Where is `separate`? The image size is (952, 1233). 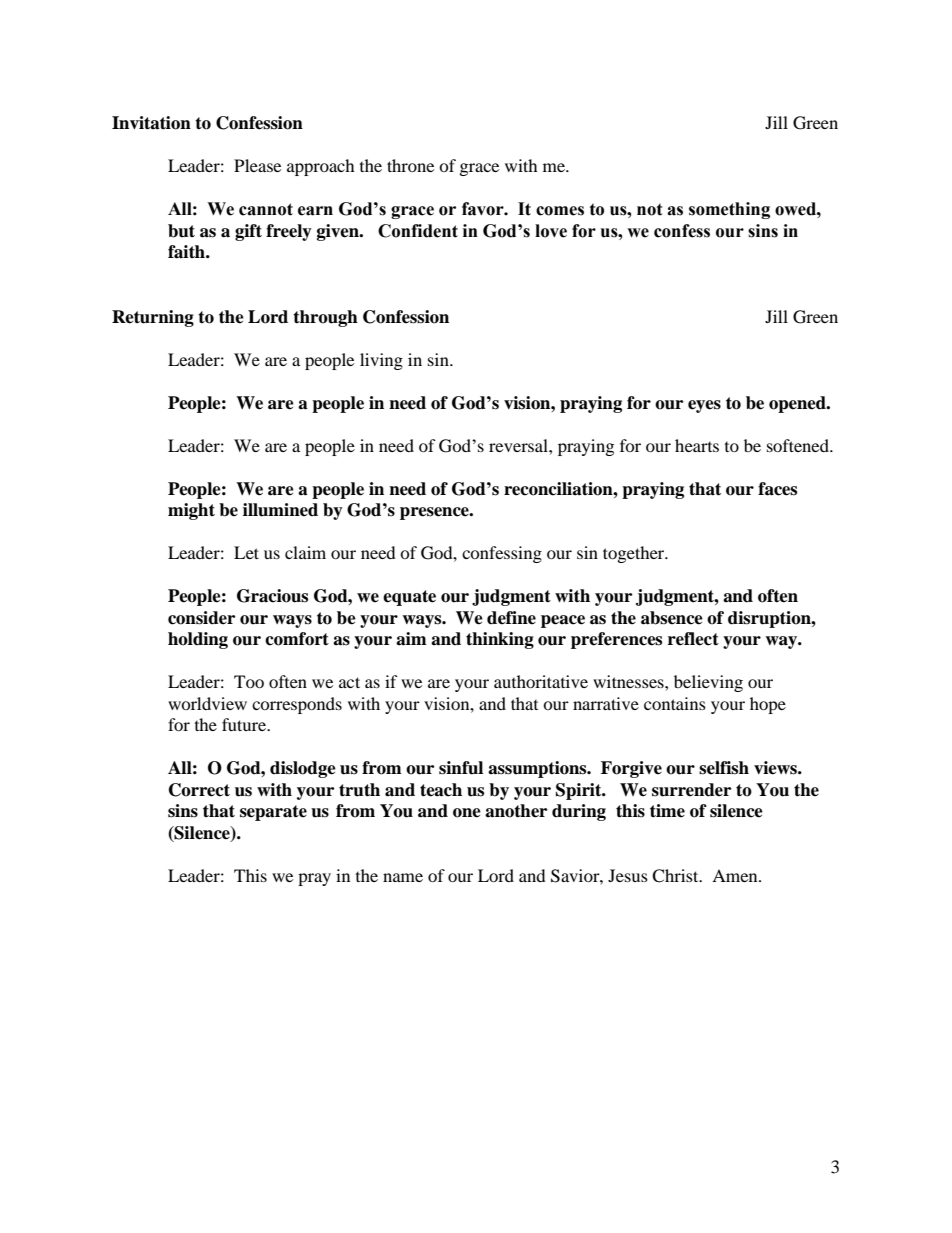 separate is located at coordinates (273, 813).
